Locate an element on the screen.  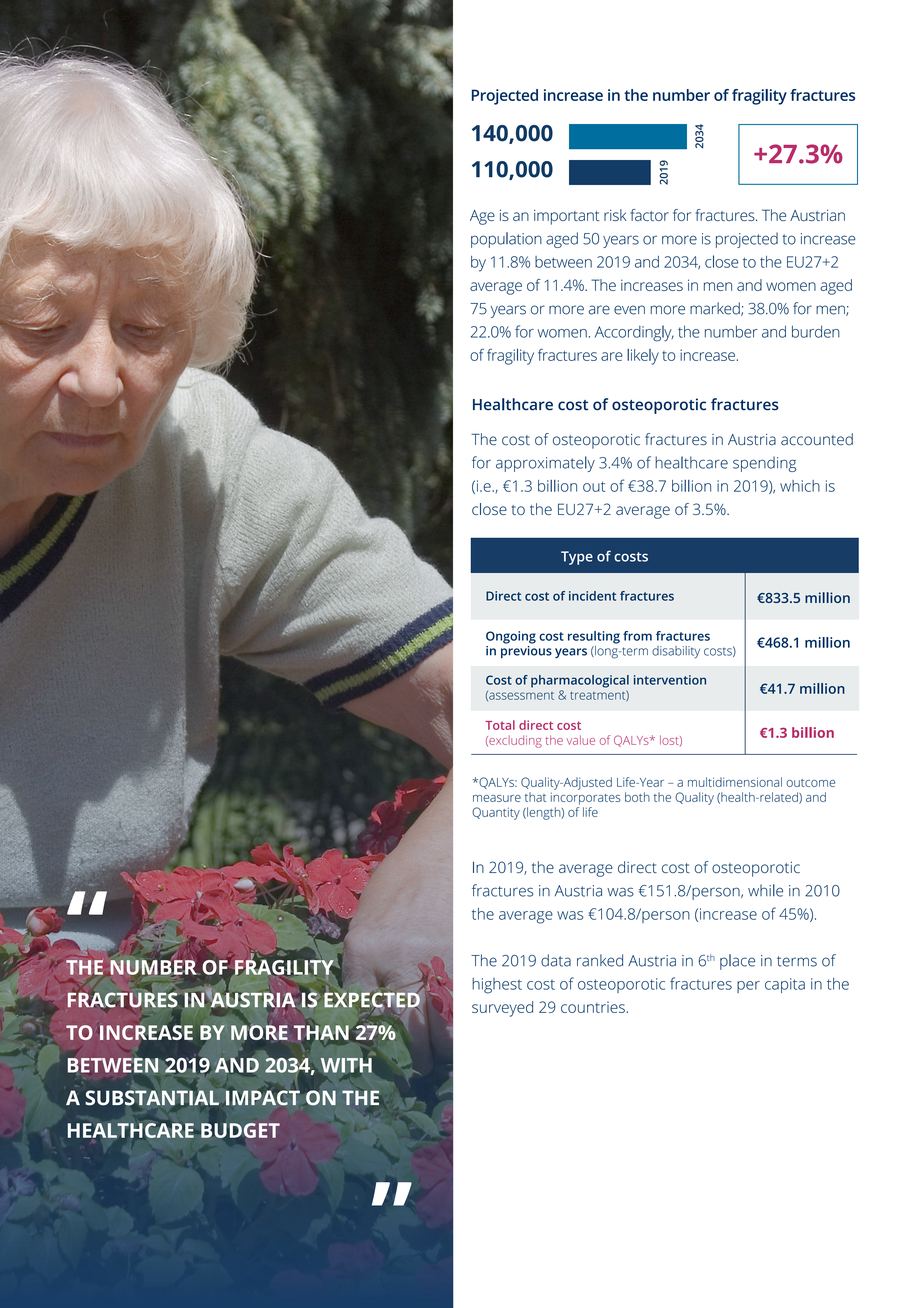
Type is located at coordinates (577, 558).
